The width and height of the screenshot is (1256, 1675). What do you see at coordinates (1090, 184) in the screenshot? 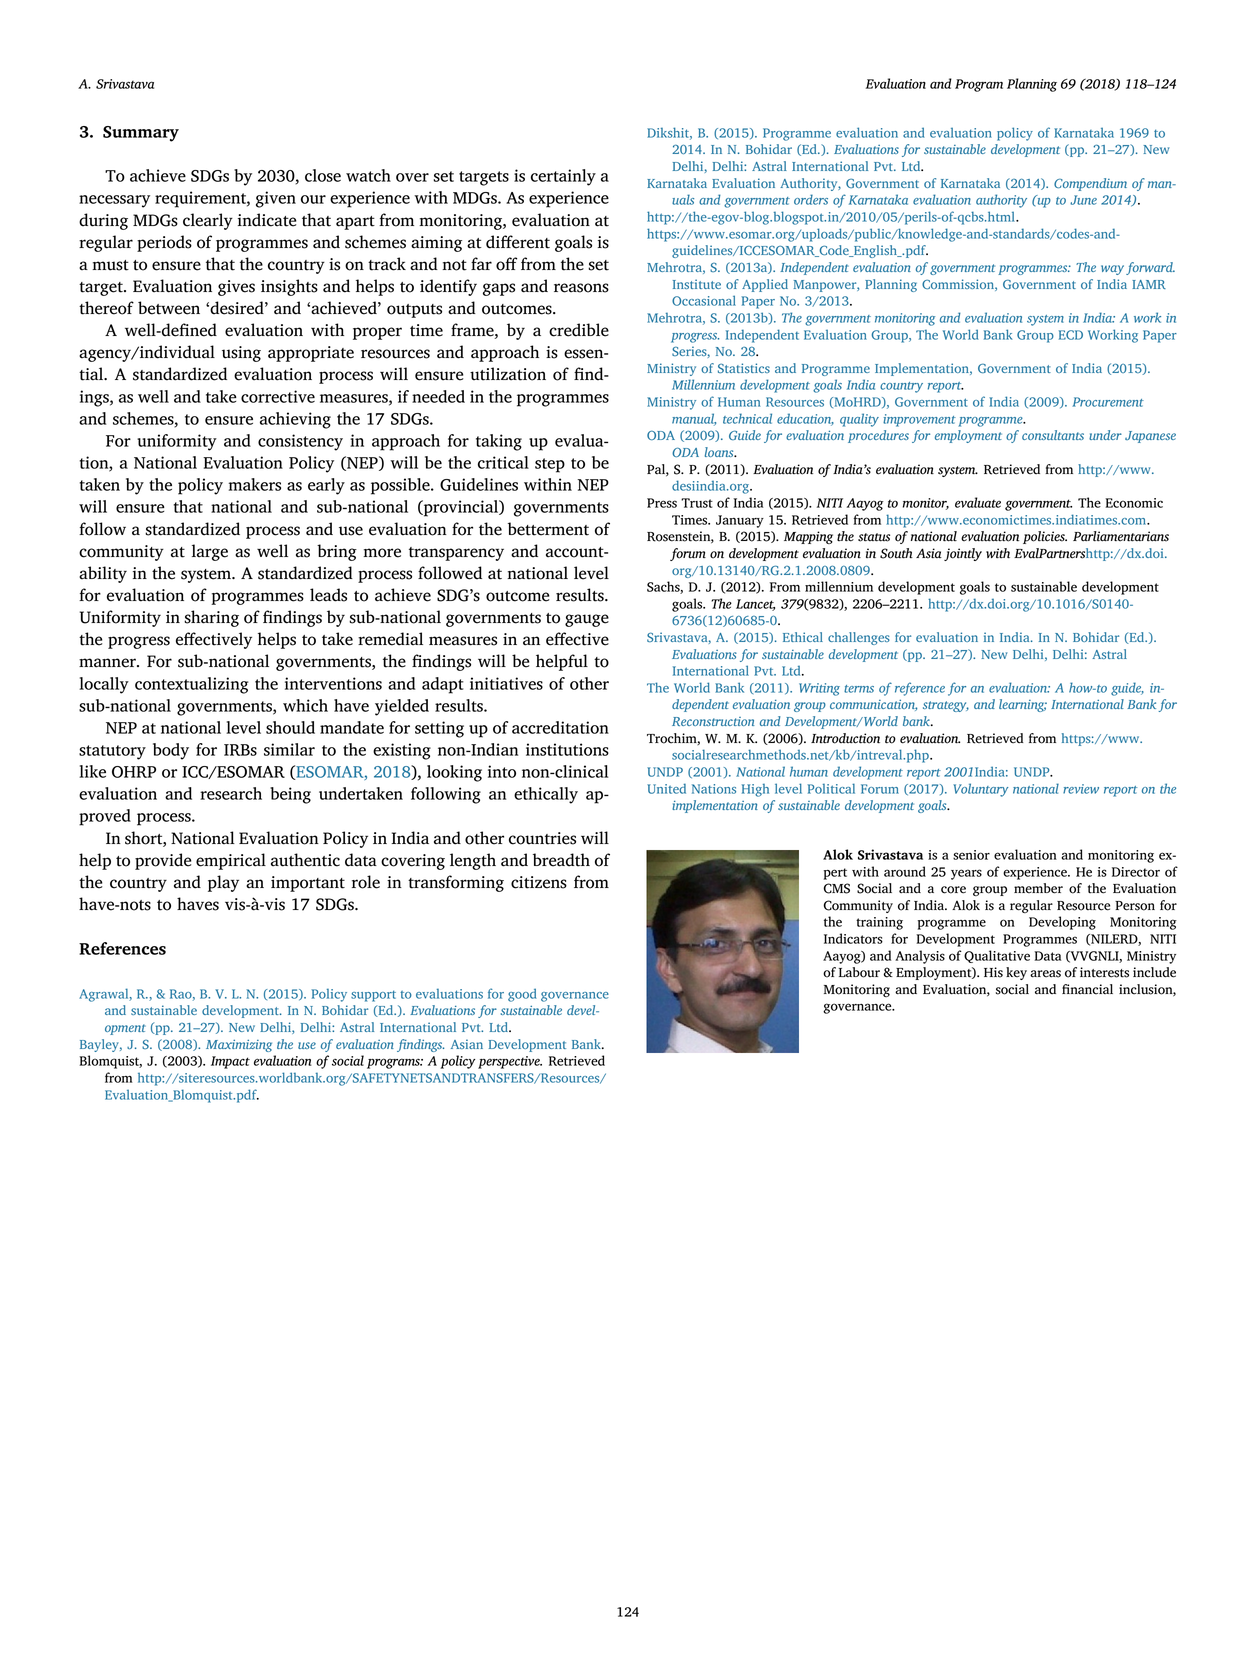
I see `Compendium` at bounding box center [1090, 184].
